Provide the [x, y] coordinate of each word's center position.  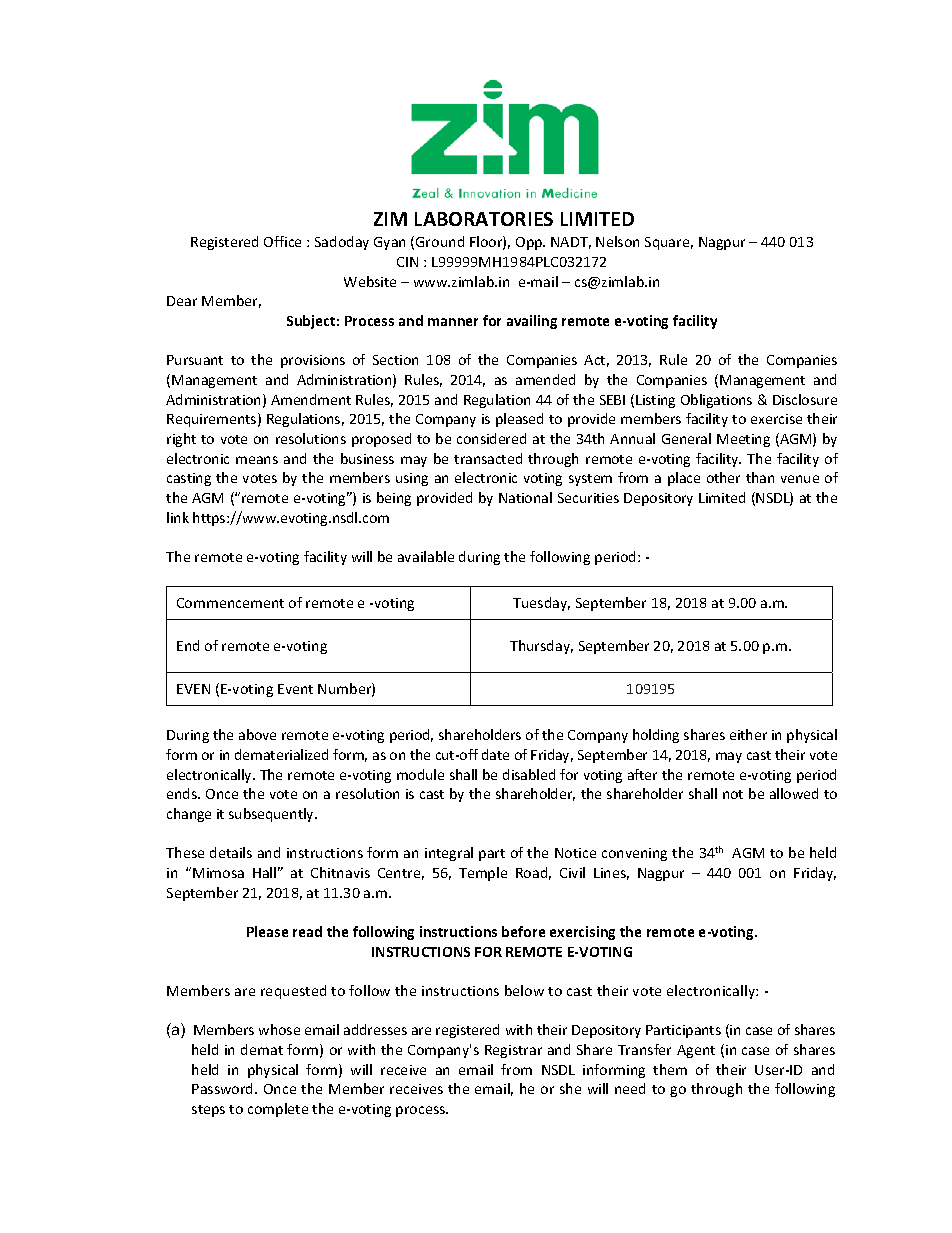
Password [224, 1088]
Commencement [230, 603]
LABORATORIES [484, 219]
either [748, 734]
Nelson [617, 241]
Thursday [541, 647]
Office [282, 241]
